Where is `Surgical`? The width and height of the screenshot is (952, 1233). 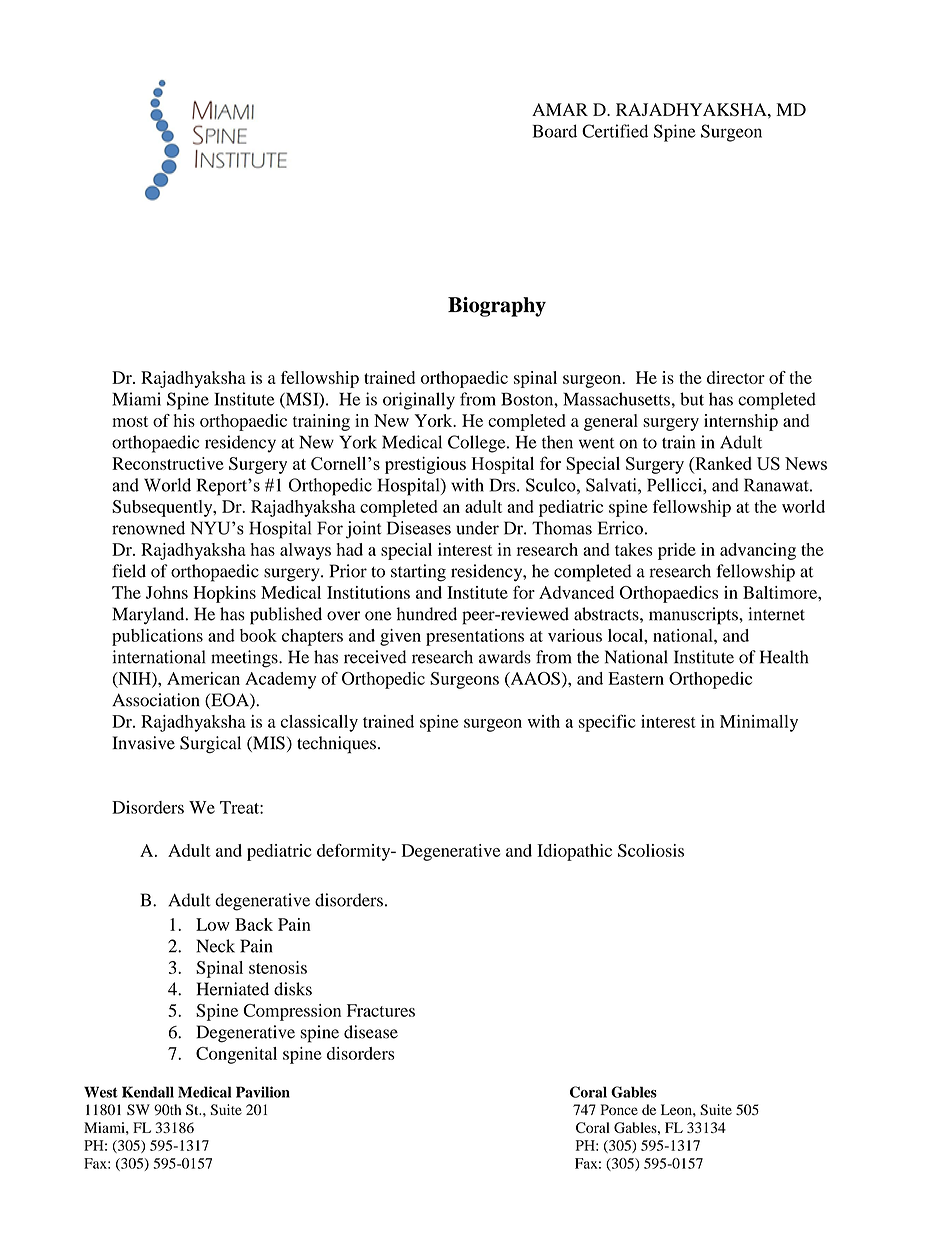
Surgical is located at coordinates (210, 745).
